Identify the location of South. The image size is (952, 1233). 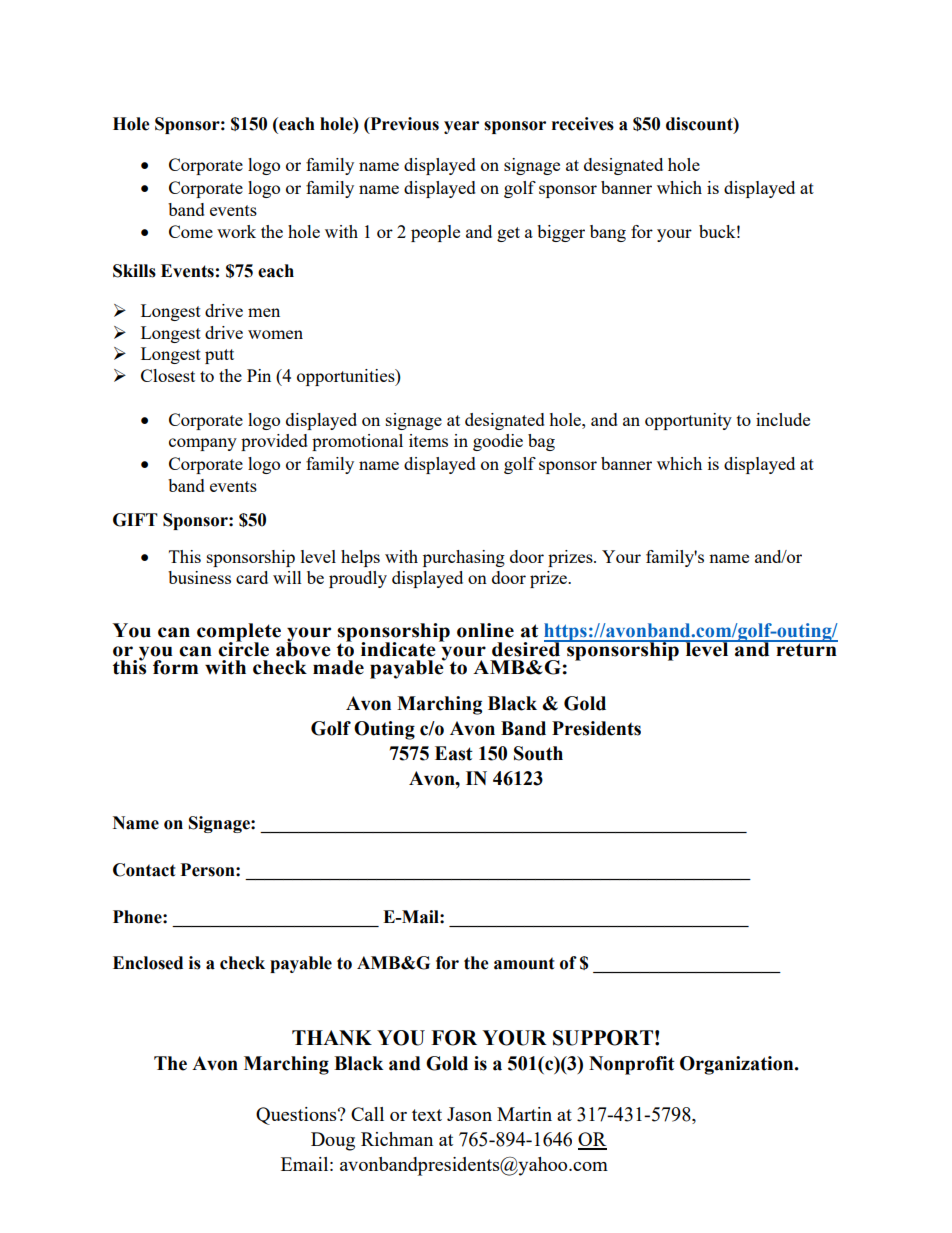
(538, 753).
